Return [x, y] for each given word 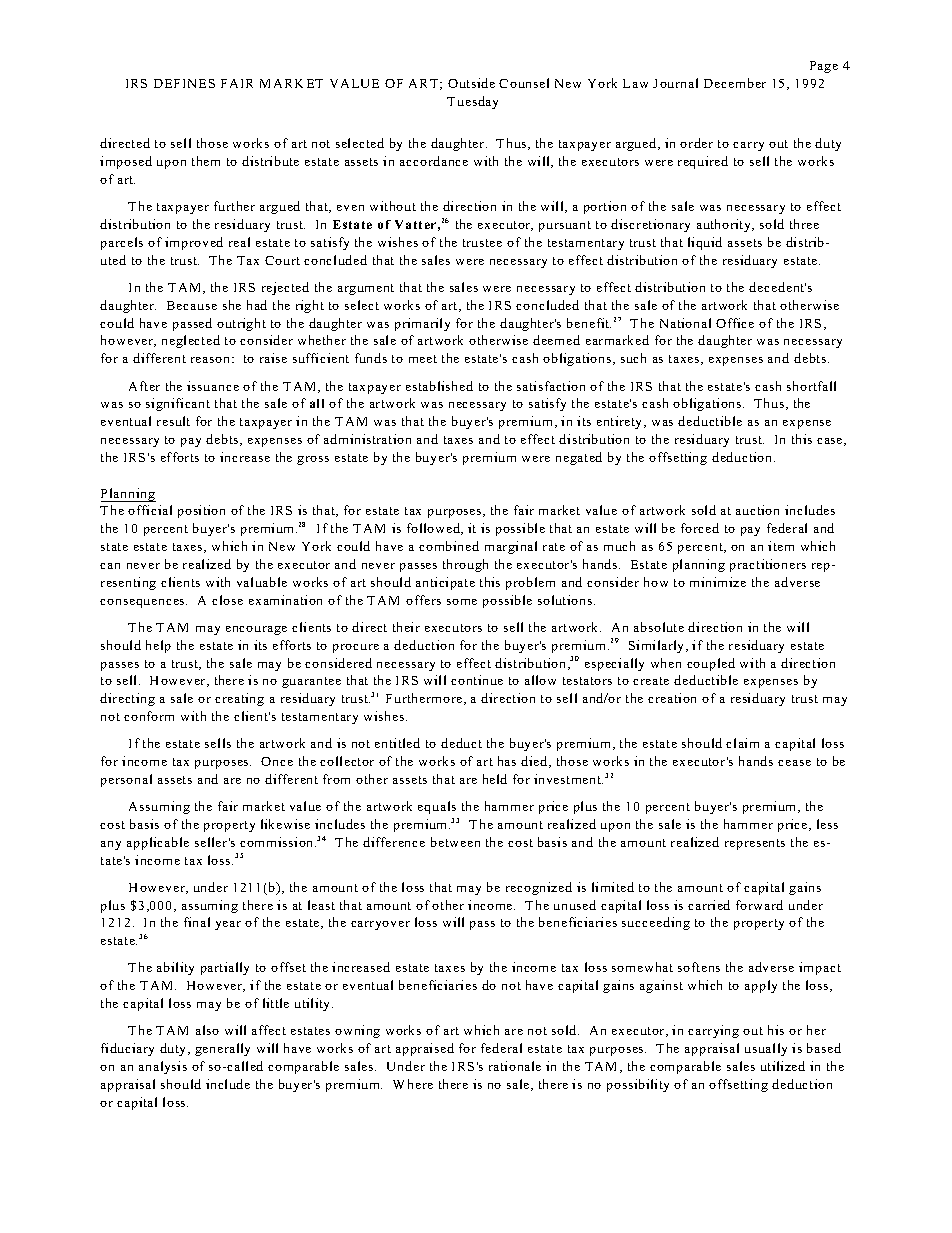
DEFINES [184, 83]
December [735, 83]
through [465, 565]
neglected [191, 341]
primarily [422, 324]
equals [437, 807]
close [227, 600]
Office [735, 323]
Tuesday [472, 102]
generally [222, 1049]
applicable [158, 843]
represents [755, 844]
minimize [718, 582]
